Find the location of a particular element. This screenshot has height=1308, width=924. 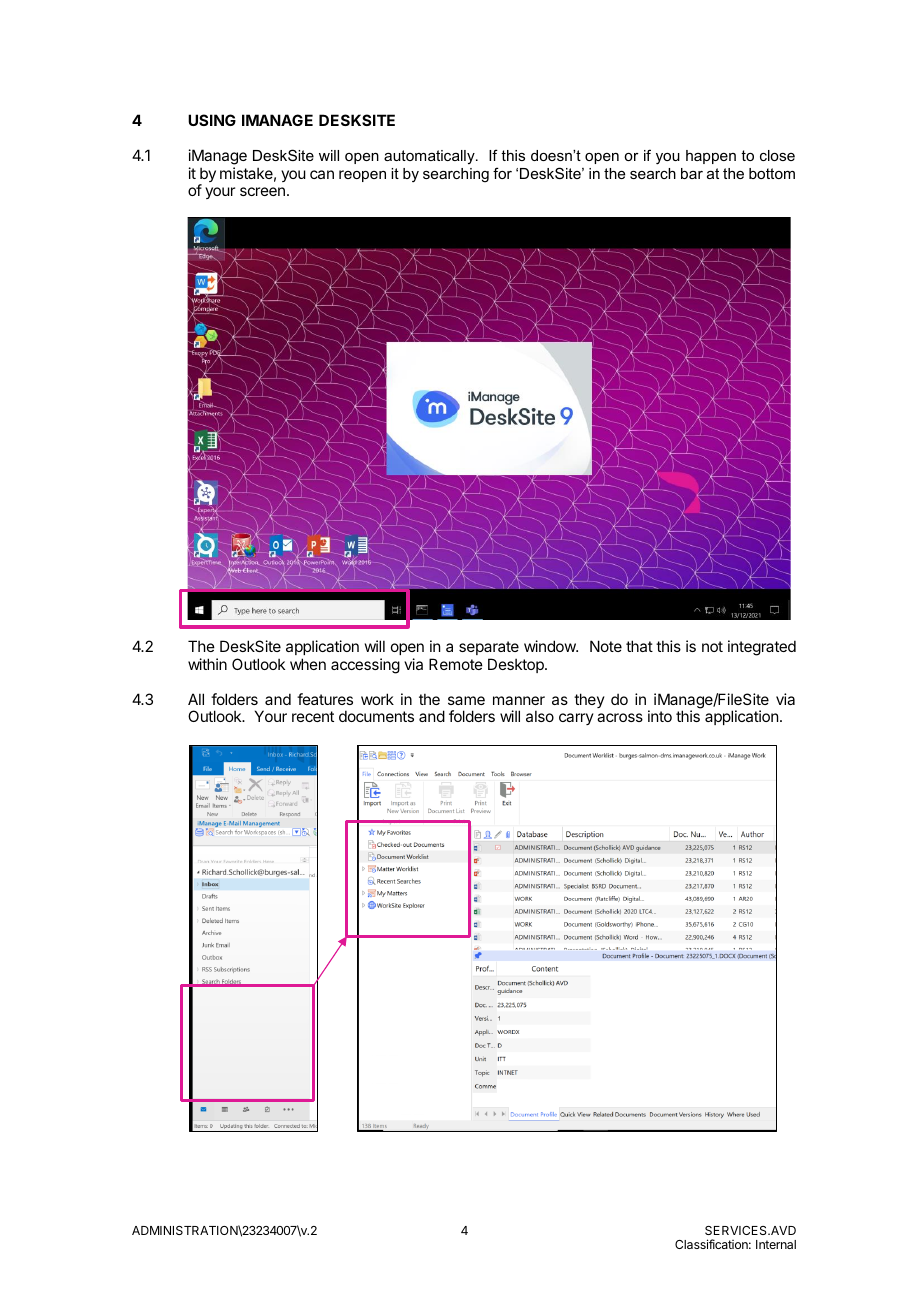

for is located at coordinates (502, 173).
